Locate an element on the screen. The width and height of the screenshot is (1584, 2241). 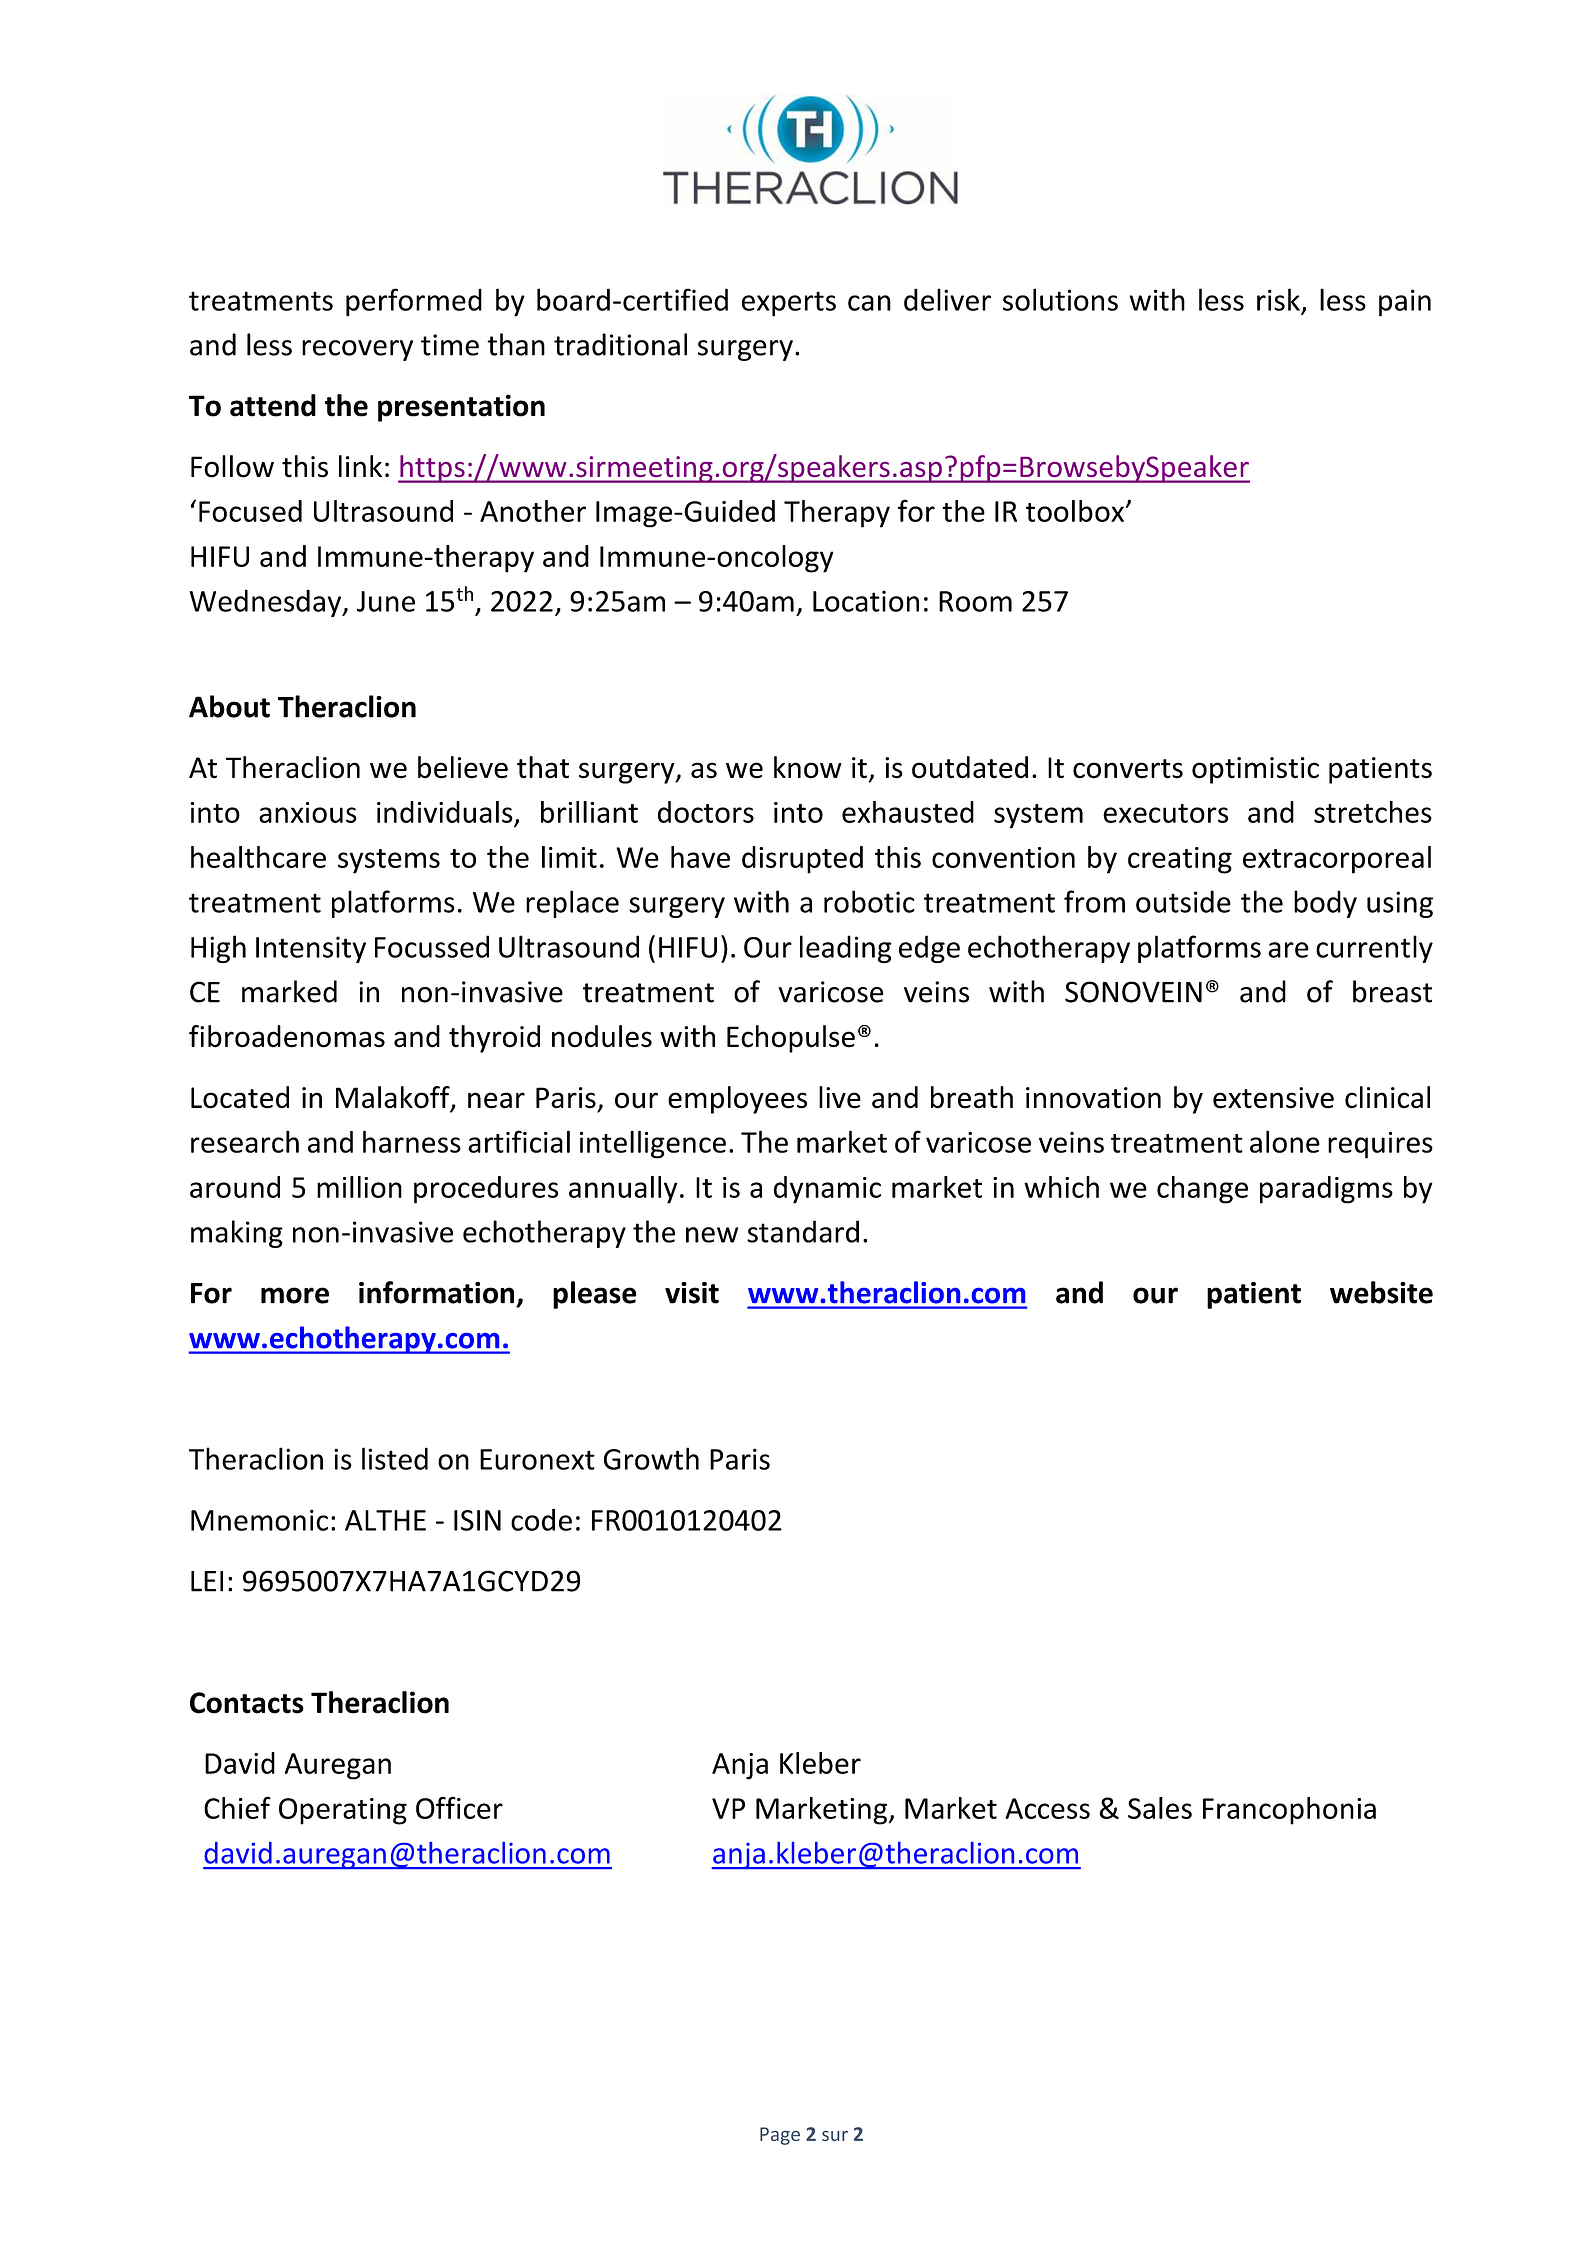
Sales is located at coordinates (1160, 1808).
